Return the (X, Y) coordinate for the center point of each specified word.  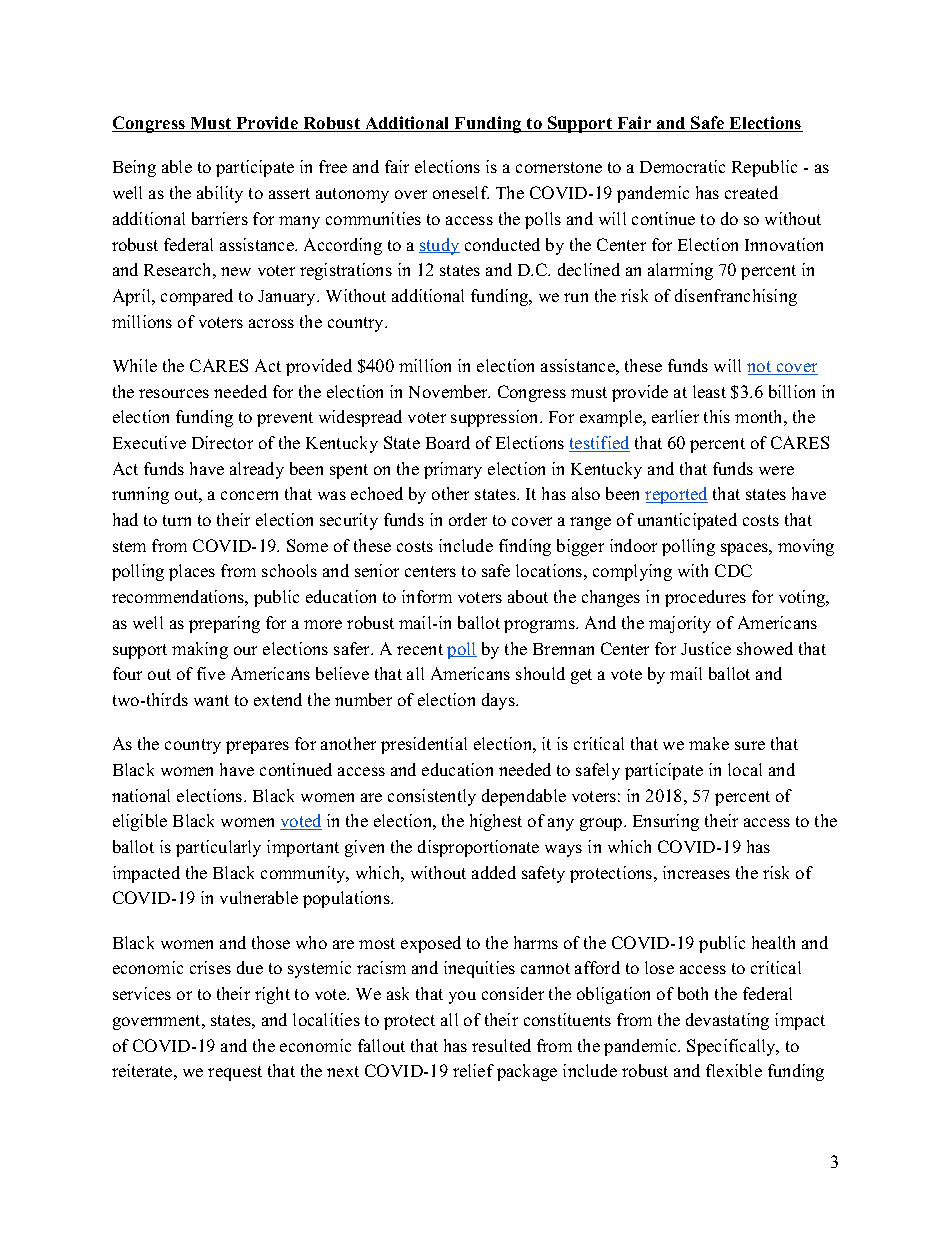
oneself (461, 192)
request (235, 1073)
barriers (220, 218)
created (751, 192)
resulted (501, 1045)
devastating (727, 1021)
